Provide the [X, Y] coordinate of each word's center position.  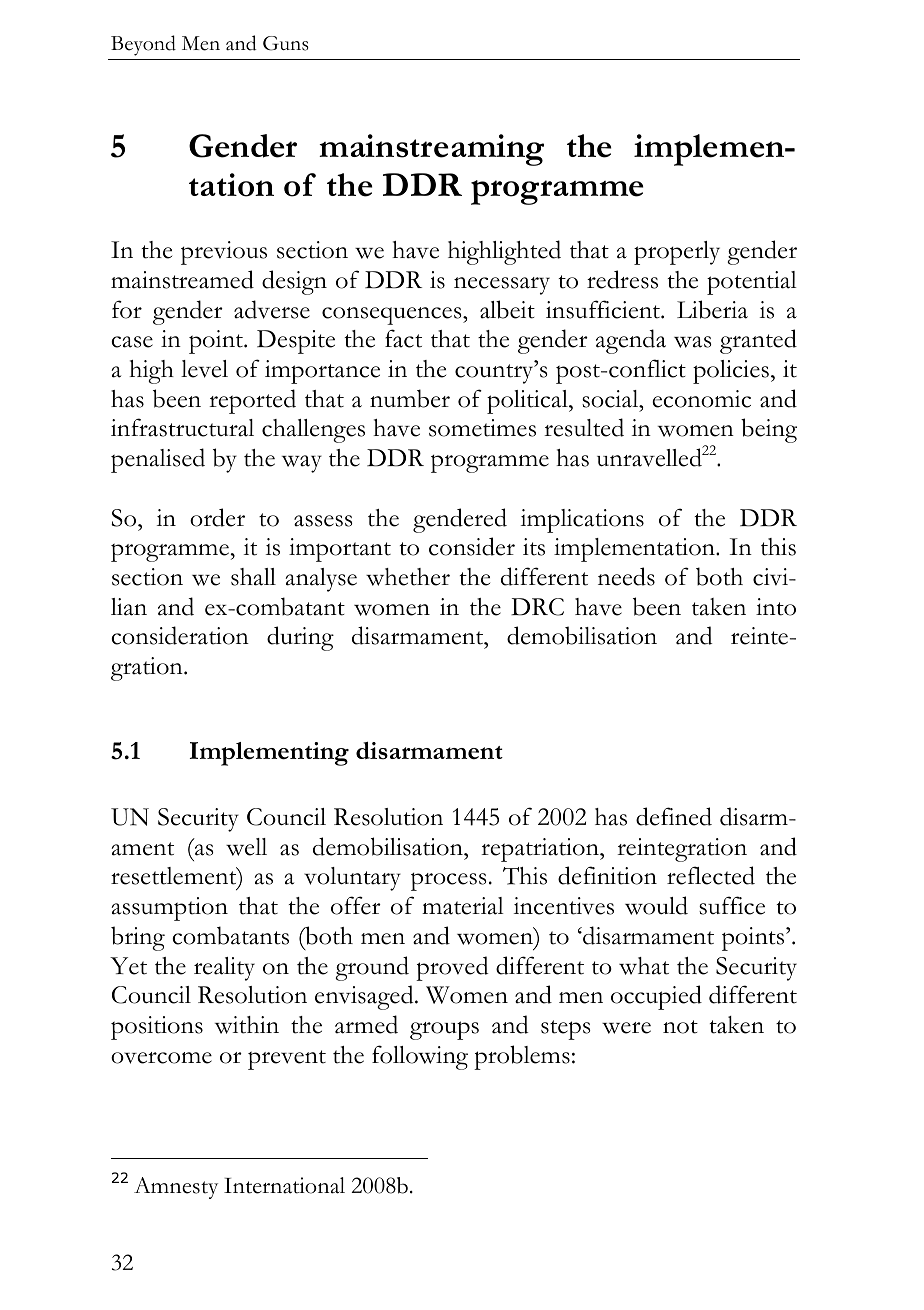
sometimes [482, 428]
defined [674, 816]
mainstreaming [431, 150]
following [420, 1057]
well [246, 847]
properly [677, 253]
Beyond [143, 45]
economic [701, 399]
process [449, 881]
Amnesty [176, 1188]
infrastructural [182, 427]
